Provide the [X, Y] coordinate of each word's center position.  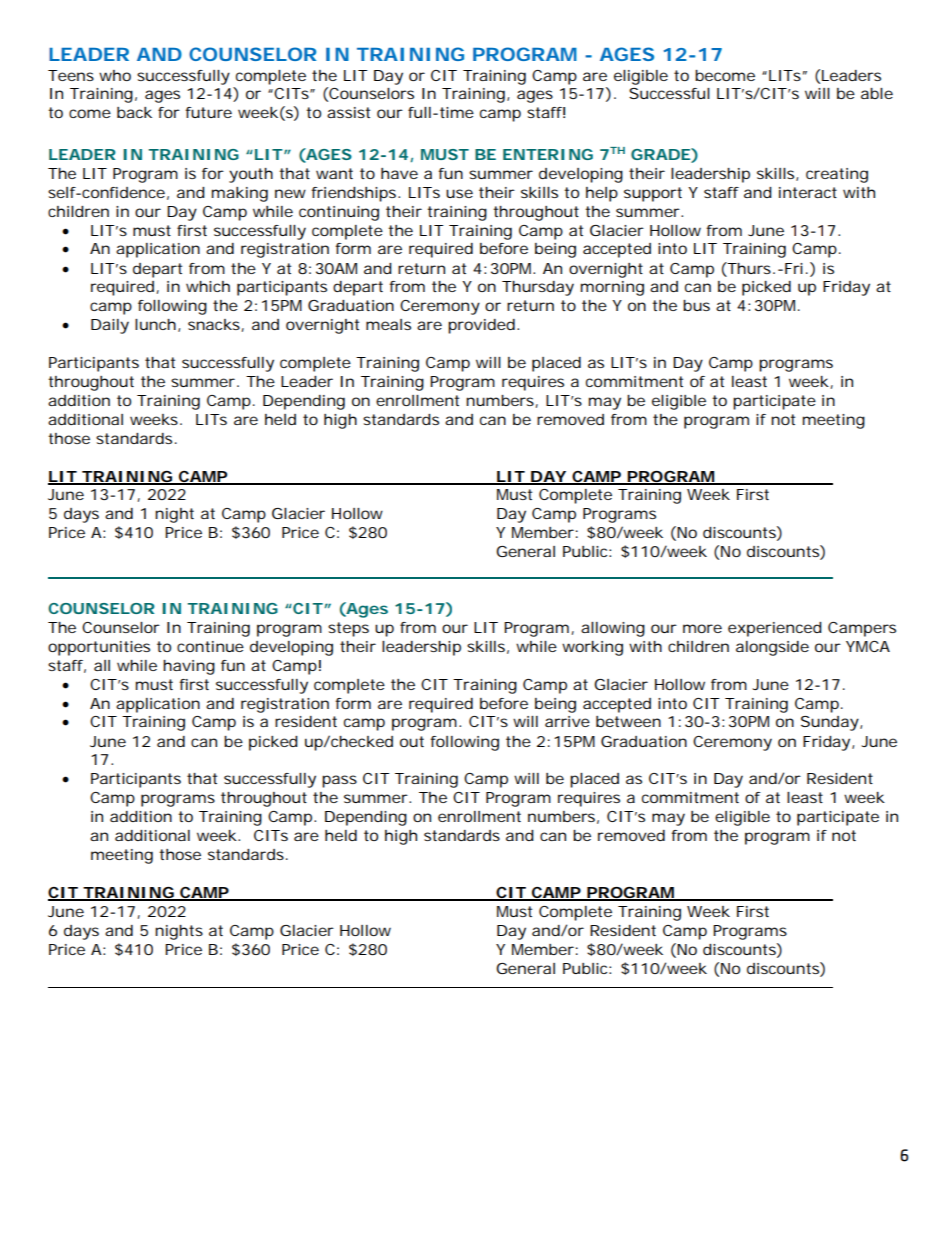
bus [696, 305]
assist [348, 112]
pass [339, 781]
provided [481, 326]
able [877, 93]
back [134, 112]
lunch [155, 324]
